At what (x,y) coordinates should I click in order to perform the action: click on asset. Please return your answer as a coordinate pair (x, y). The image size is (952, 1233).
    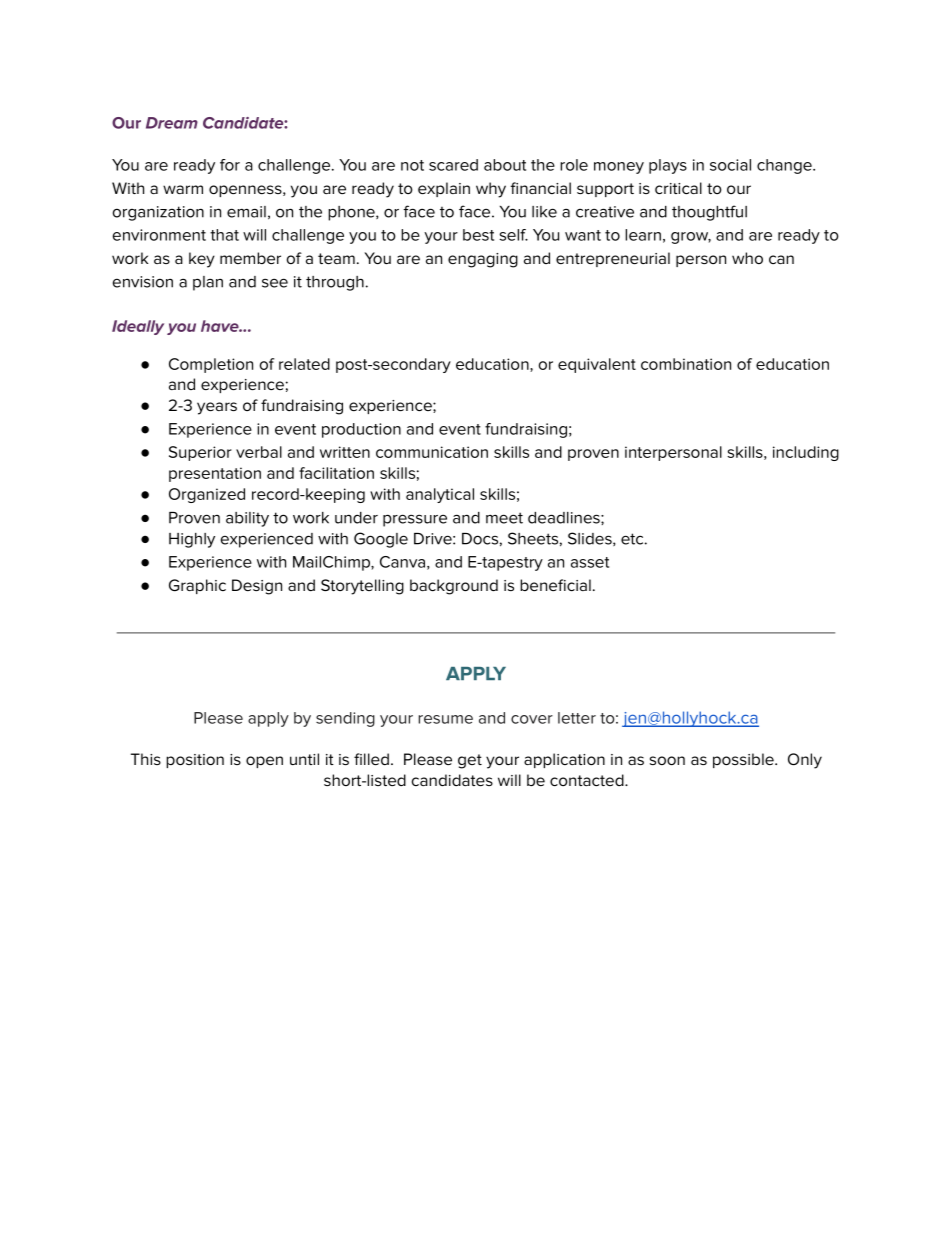
    Looking at the image, I should click on (590, 562).
